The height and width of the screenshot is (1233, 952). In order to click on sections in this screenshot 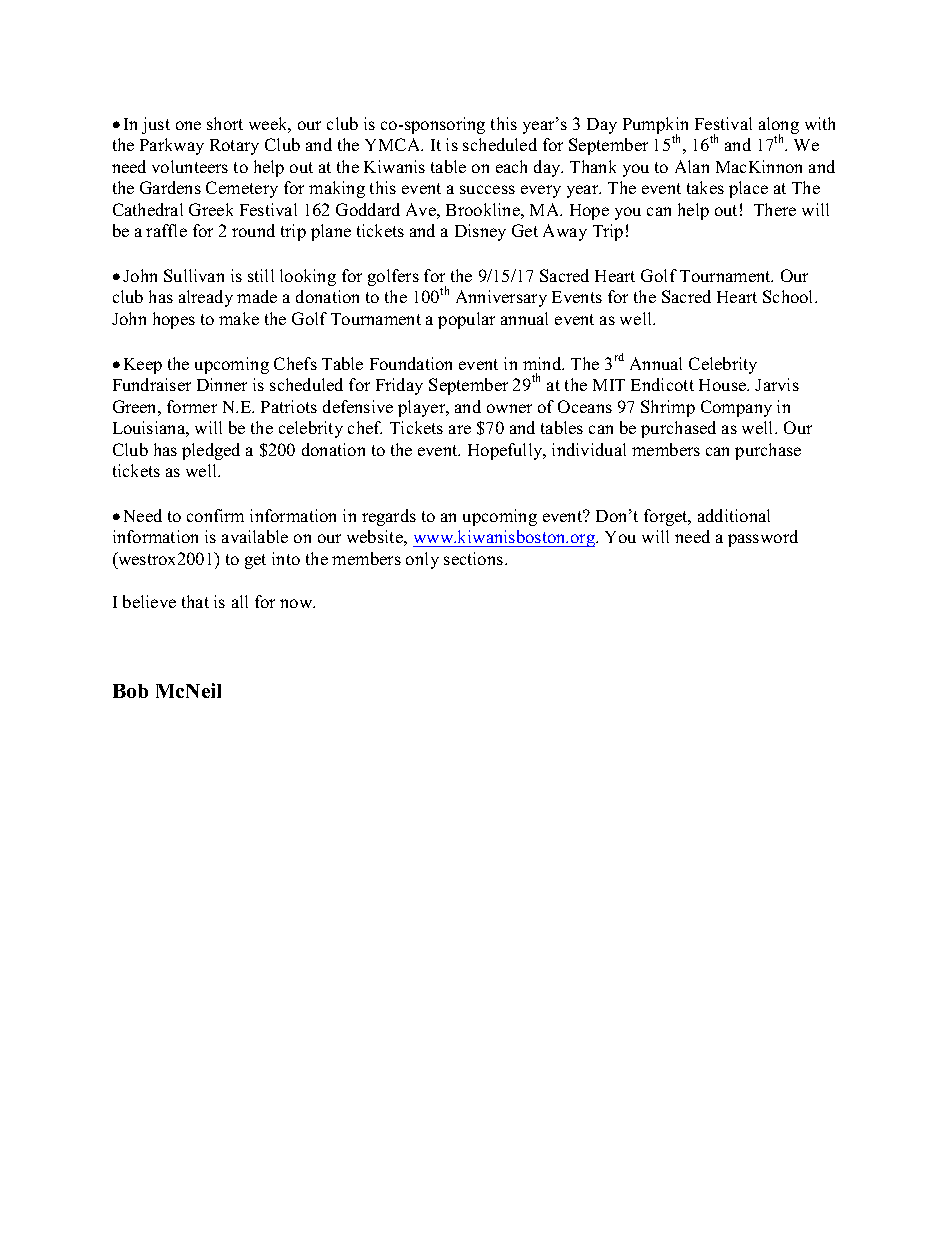, I will do `click(475, 558)`.
